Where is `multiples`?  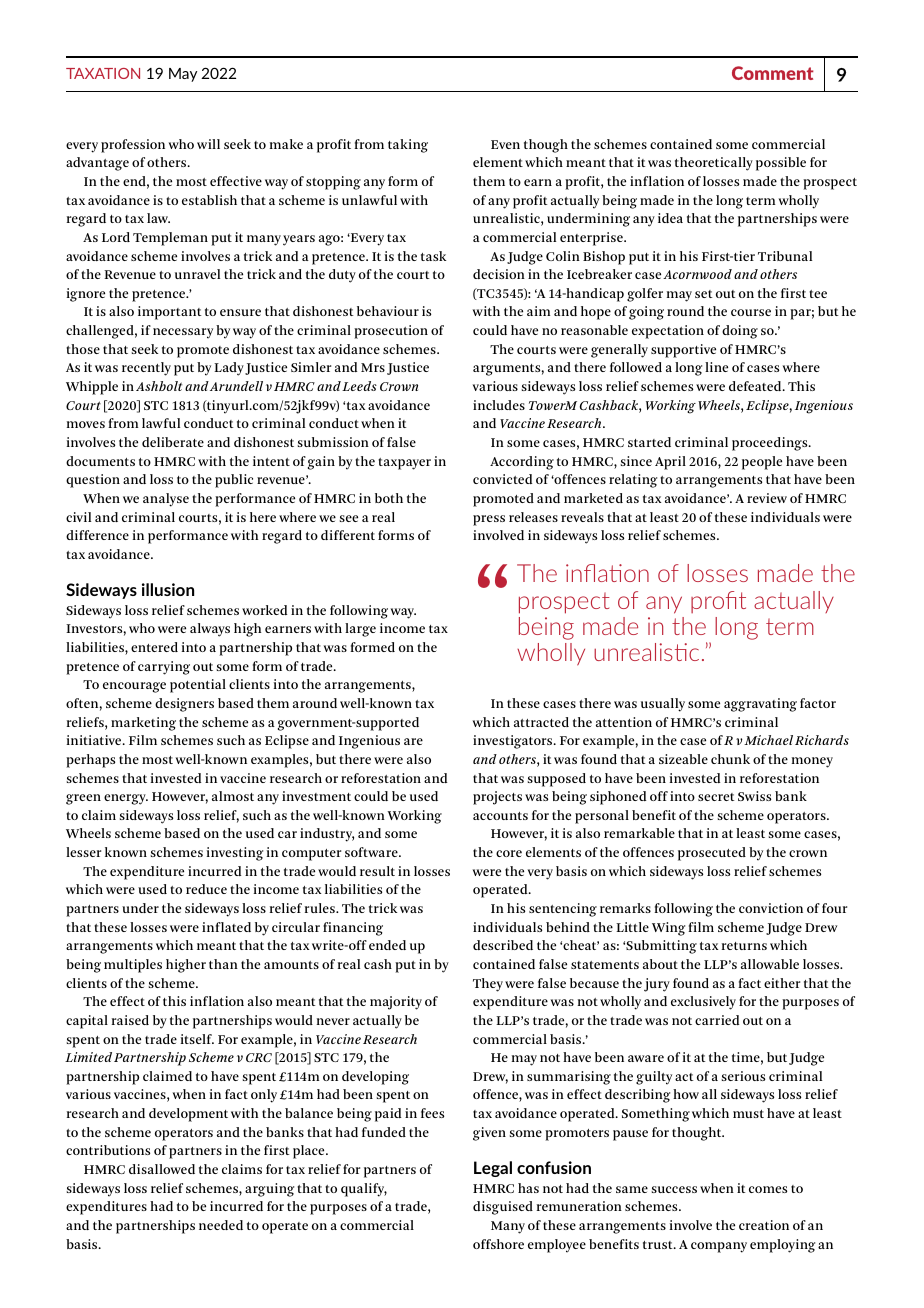
multiples is located at coordinates (133, 966).
